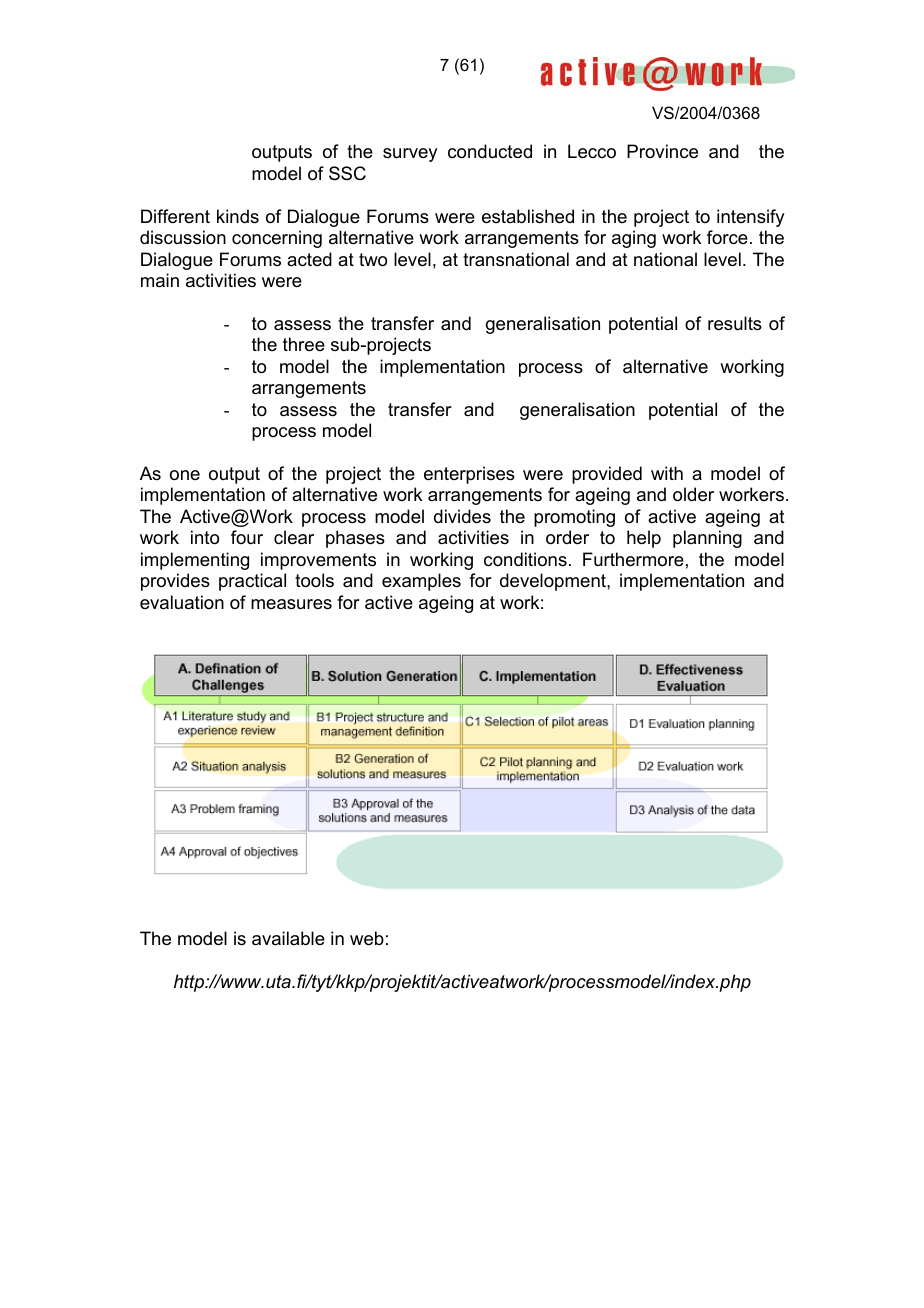 This screenshot has height=1308, width=924. Describe the element at coordinates (707, 539) in the screenshot. I see `planning` at that location.
